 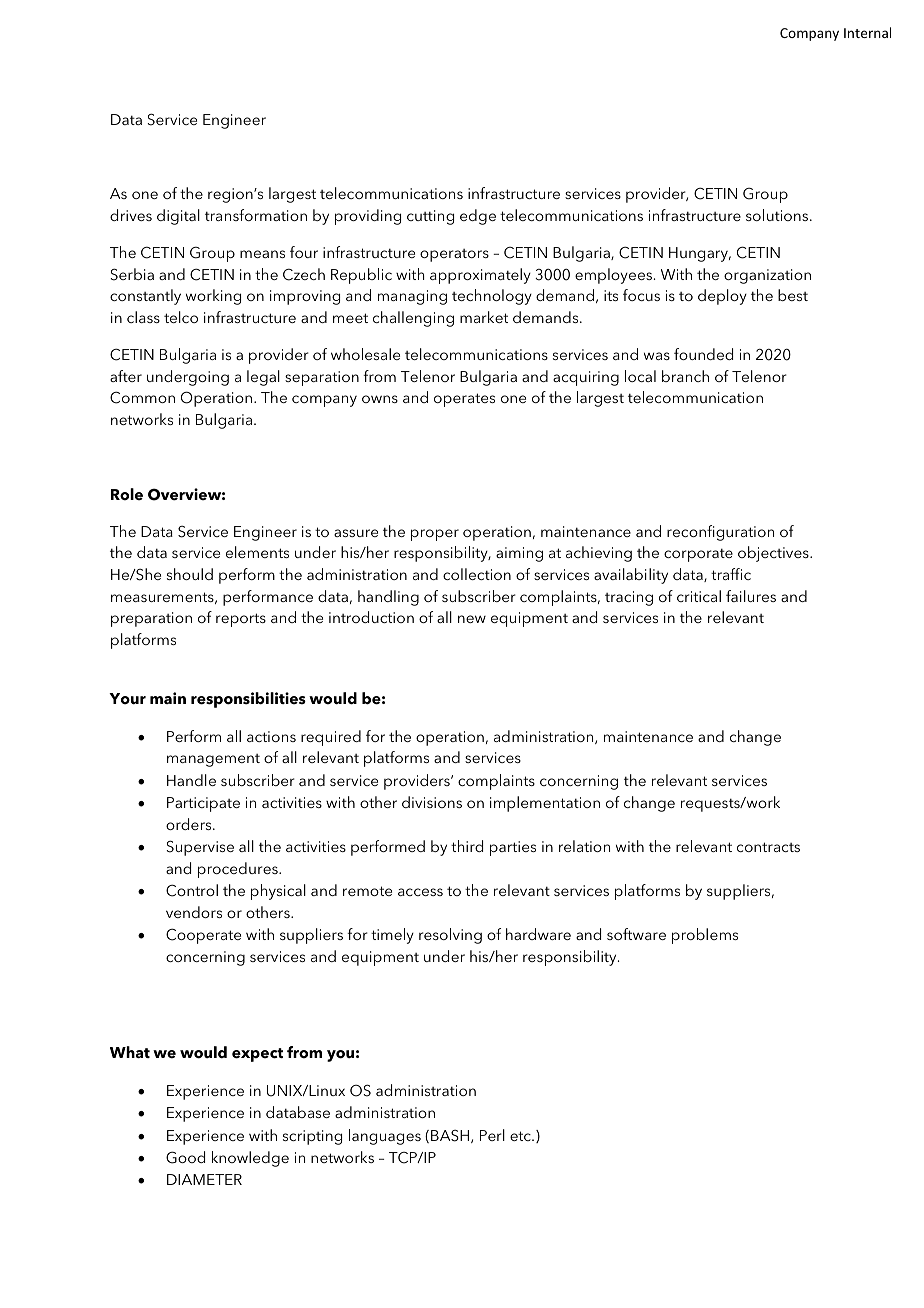 I want to click on new, so click(x=472, y=619).
